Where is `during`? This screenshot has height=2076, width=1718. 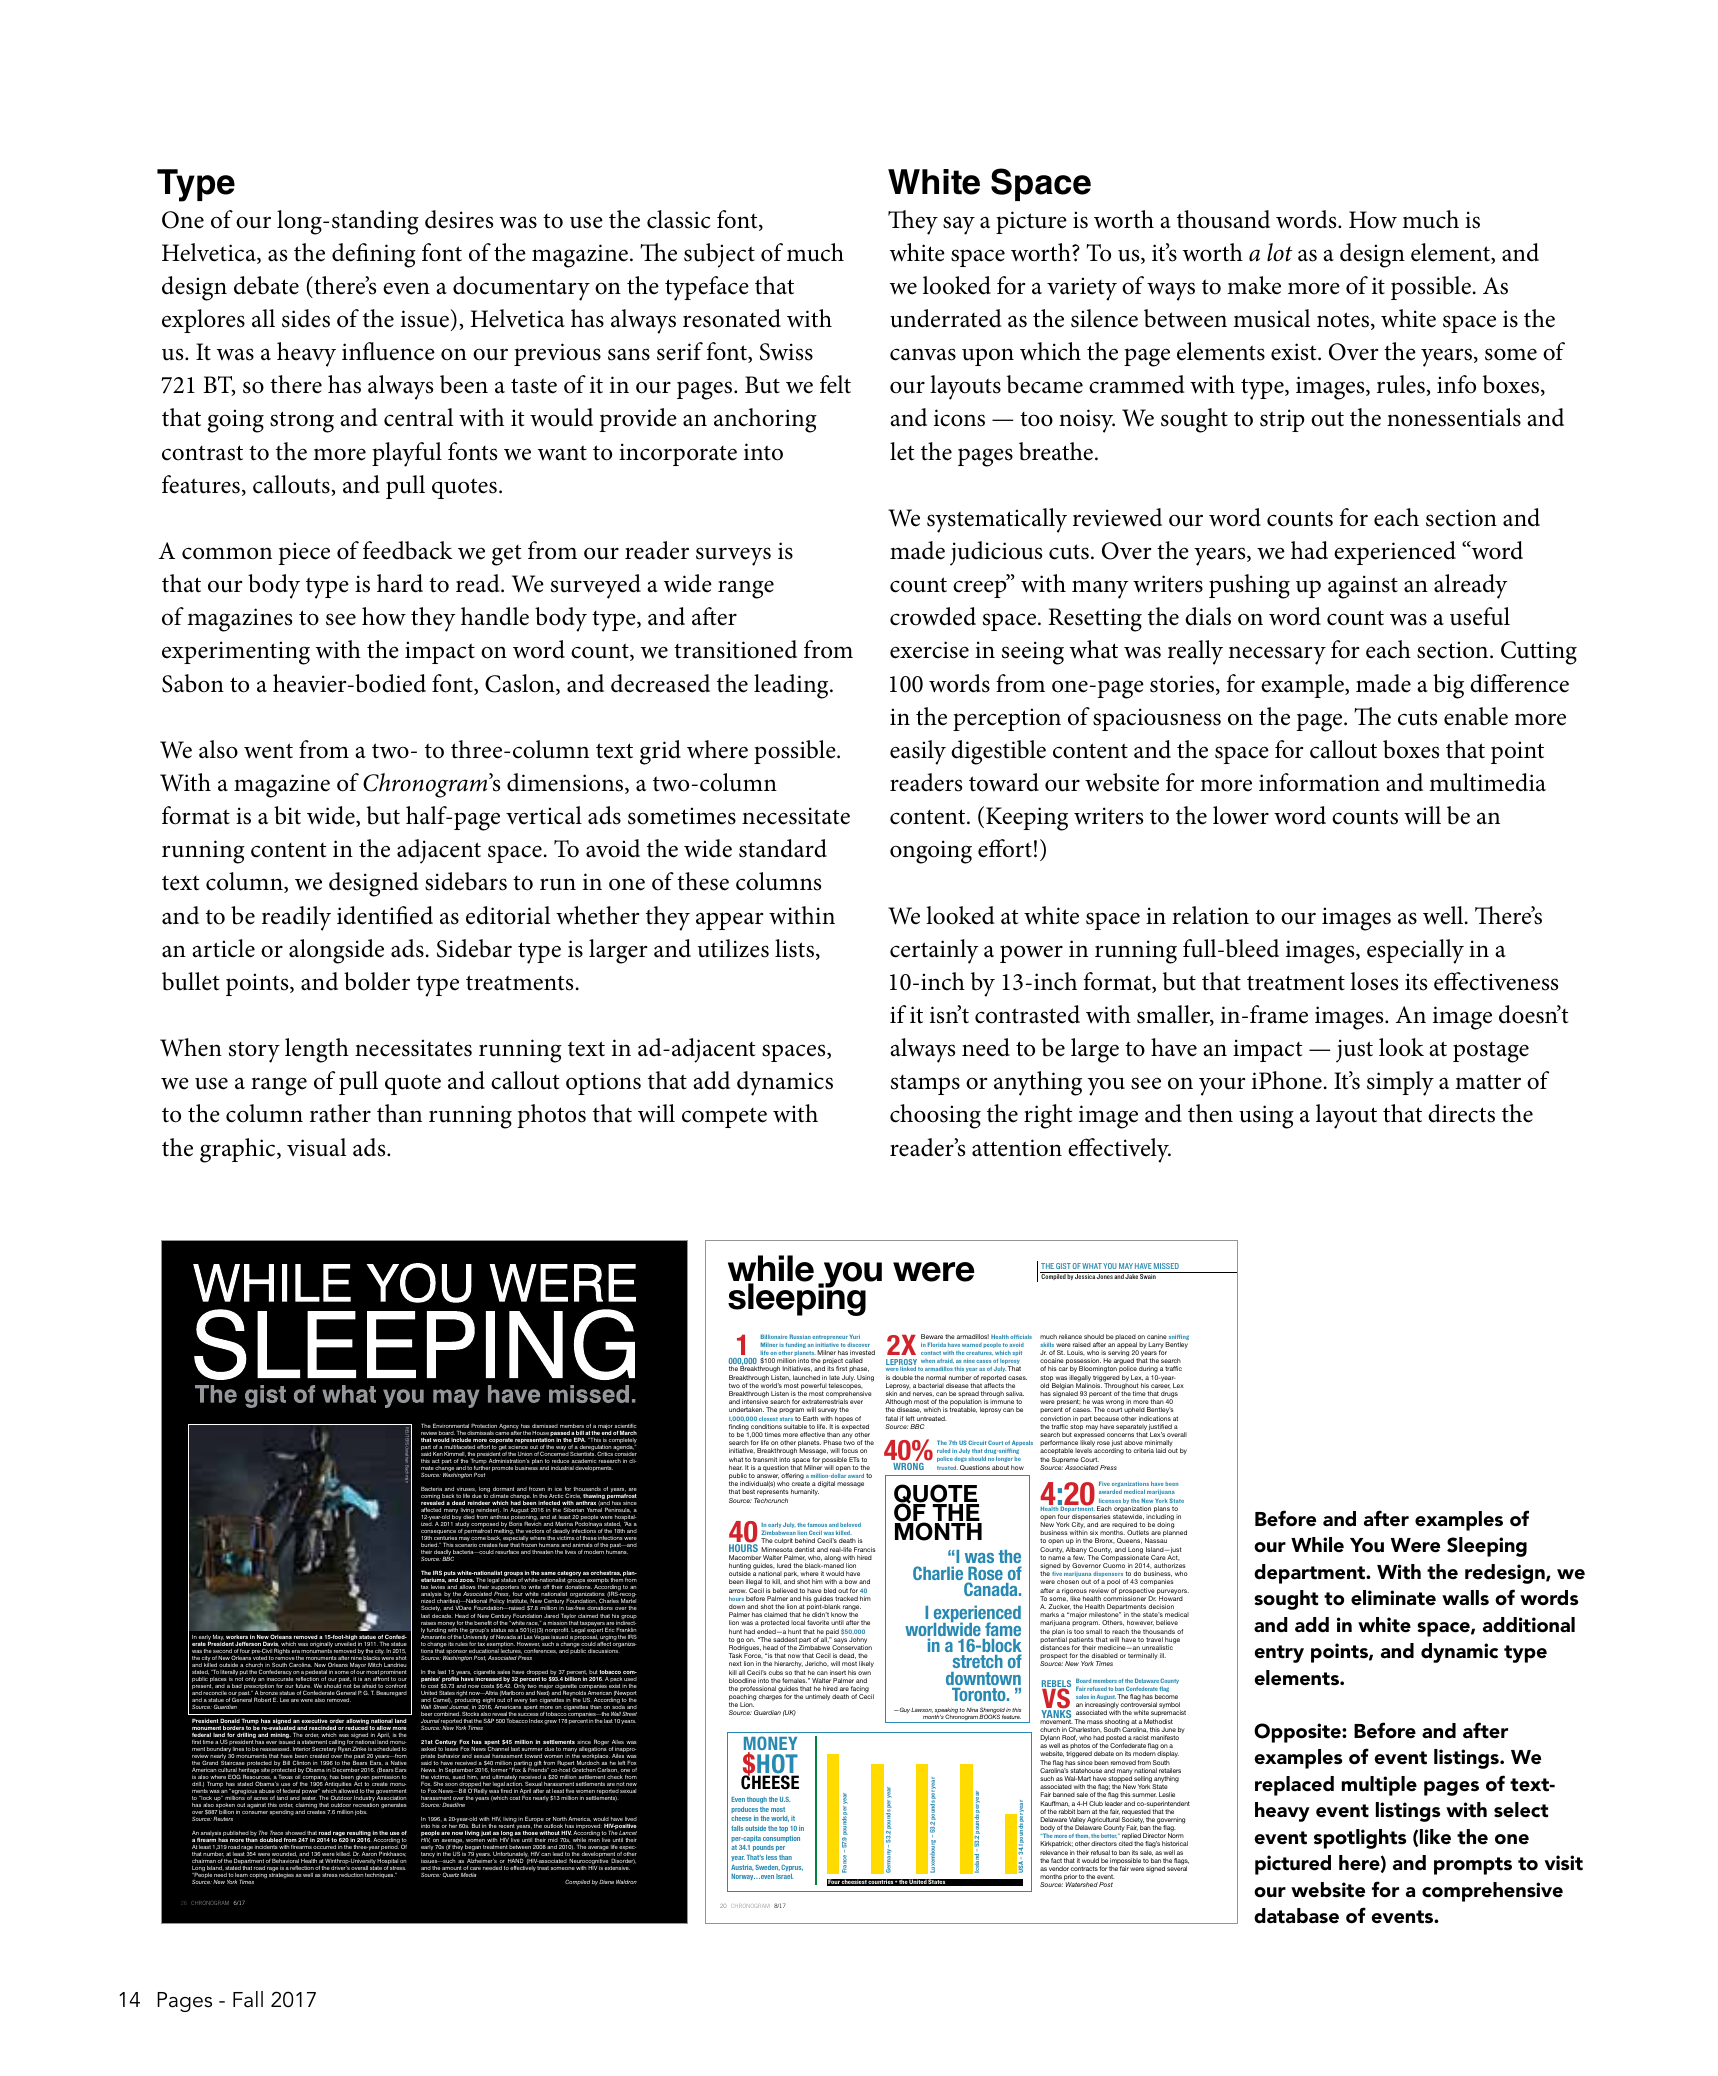
during is located at coordinates (1148, 1371).
